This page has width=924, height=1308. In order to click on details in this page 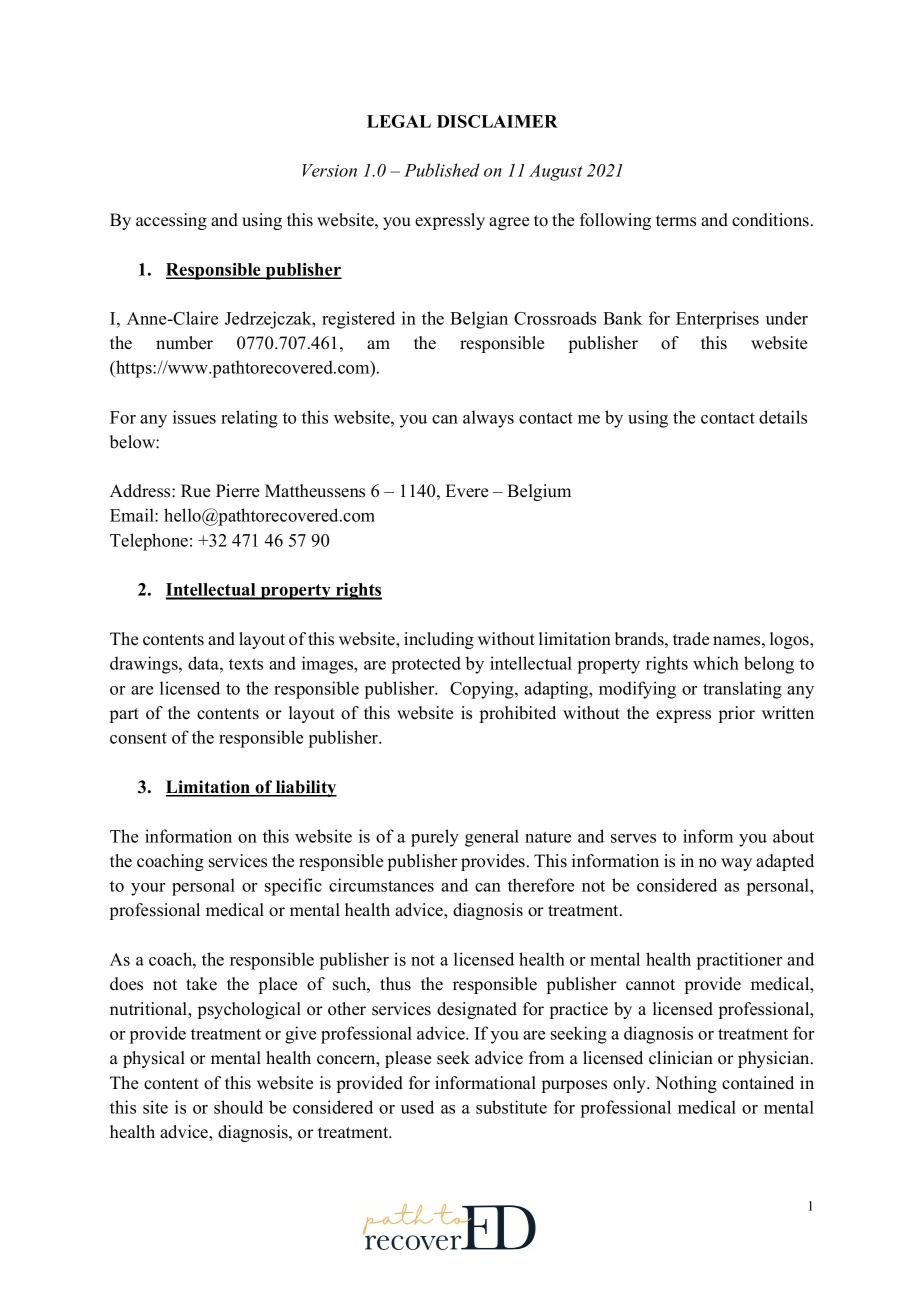, I will do `click(783, 417)`.
